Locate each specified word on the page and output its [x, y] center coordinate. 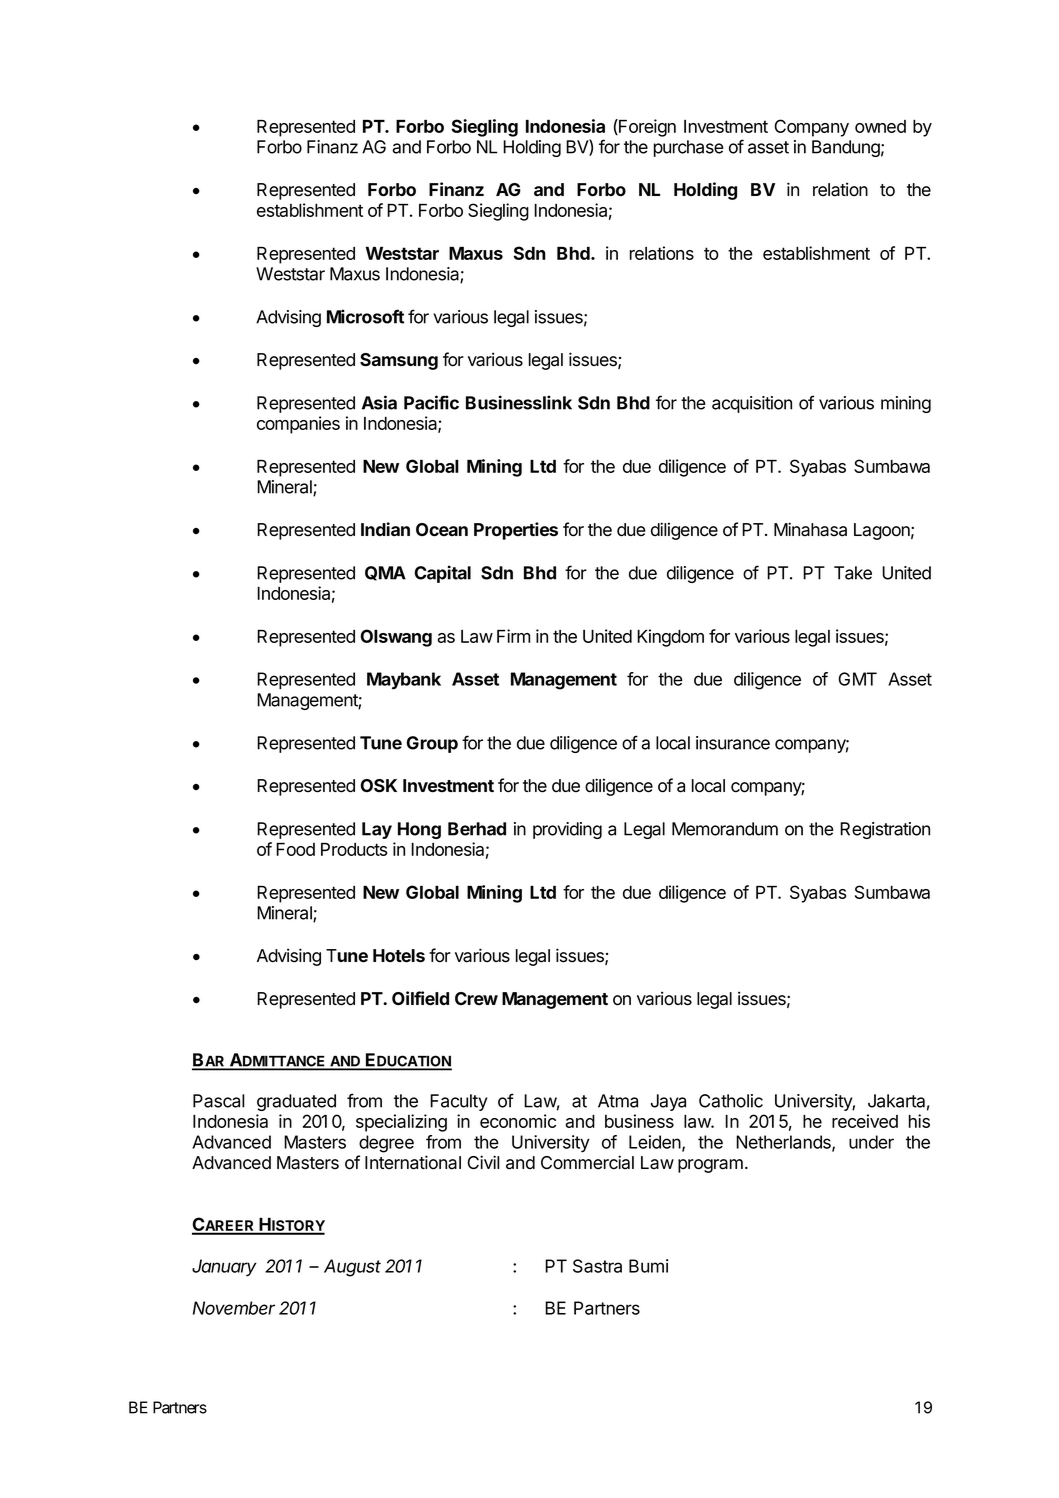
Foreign [646, 128]
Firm [513, 636]
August [352, 1268]
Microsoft [365, 316]
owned [880, 126]
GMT [858, 679]
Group [432, 744]
